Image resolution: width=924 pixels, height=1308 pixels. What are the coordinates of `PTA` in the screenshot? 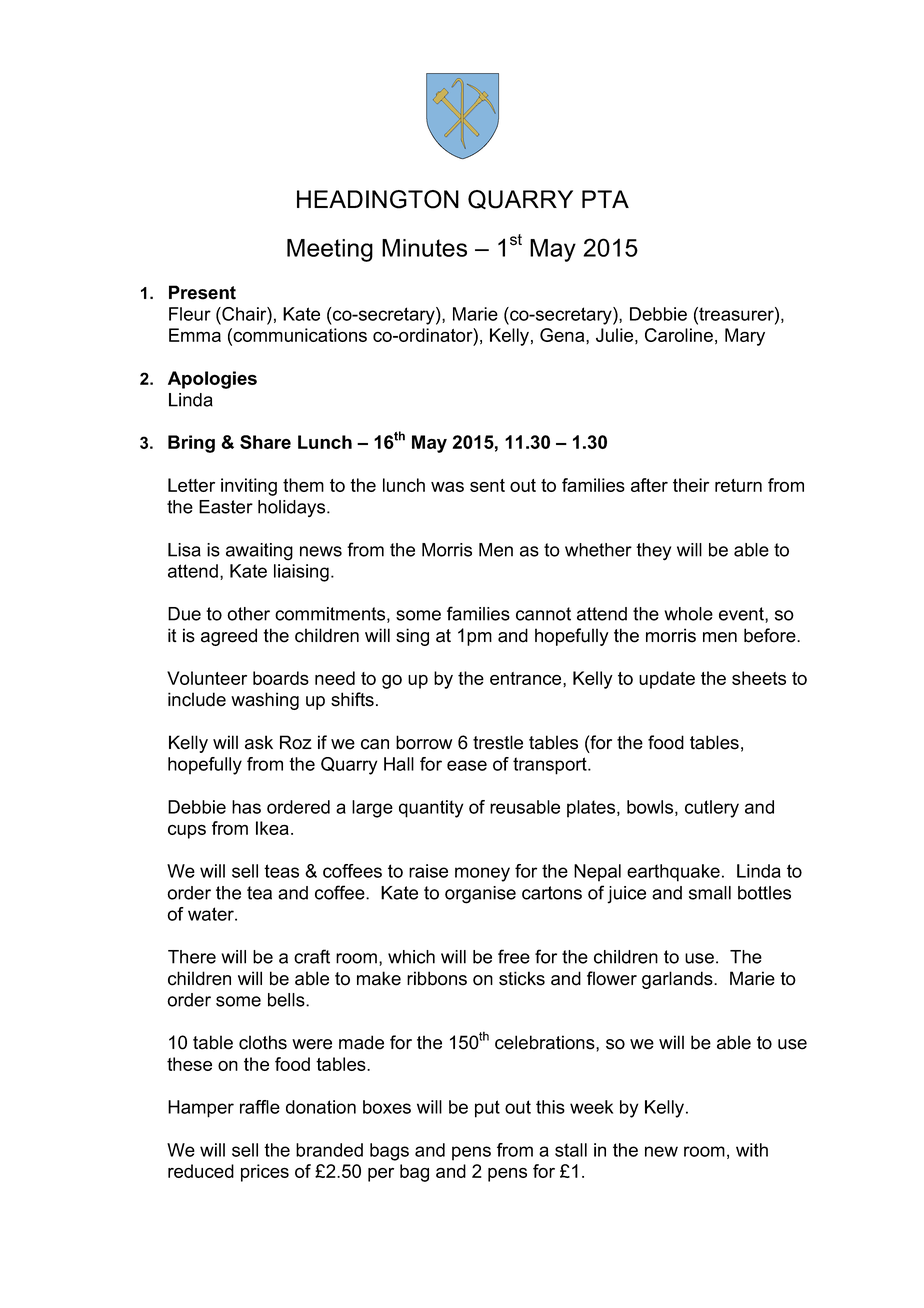 It's located at (605, 199).
